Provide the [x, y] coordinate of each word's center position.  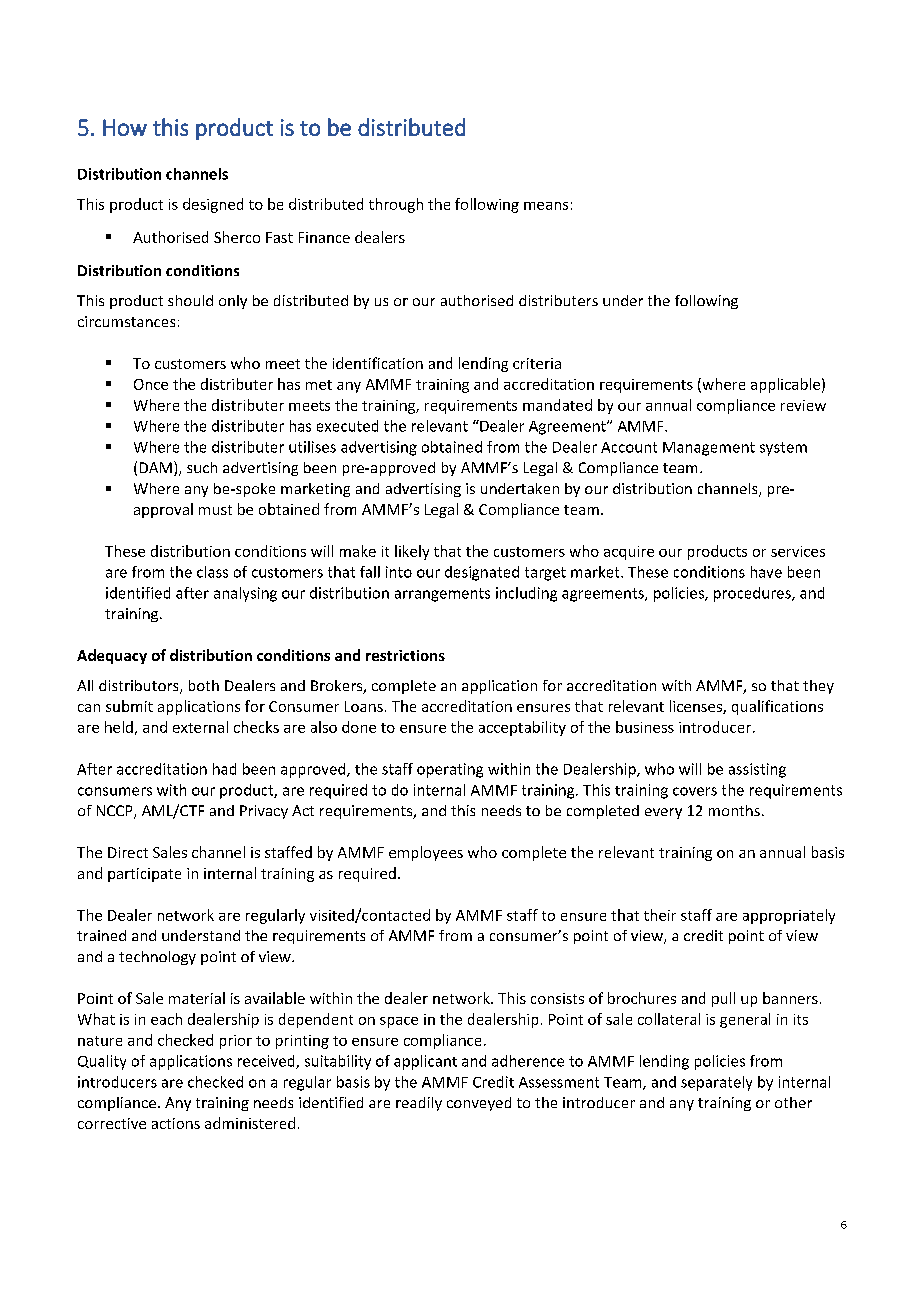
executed [347, 426]
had [224, 769]
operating [450, 770]
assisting [757, 770]
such [202, 467]
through [396, 205]
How [125, 127]
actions [176, 1123]
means [546, 206]
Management [709, 449]
